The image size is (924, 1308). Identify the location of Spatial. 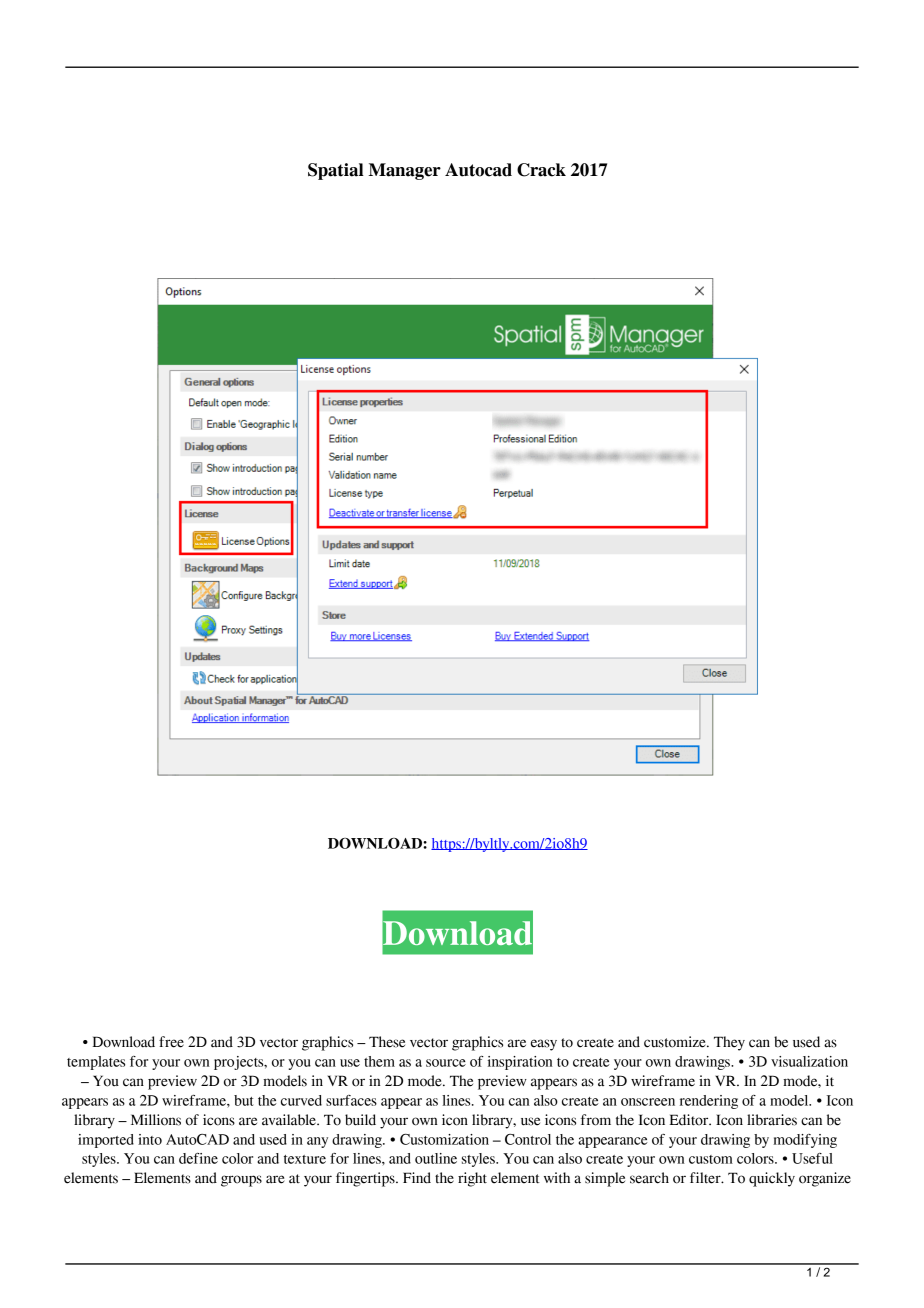
(336, 171).
